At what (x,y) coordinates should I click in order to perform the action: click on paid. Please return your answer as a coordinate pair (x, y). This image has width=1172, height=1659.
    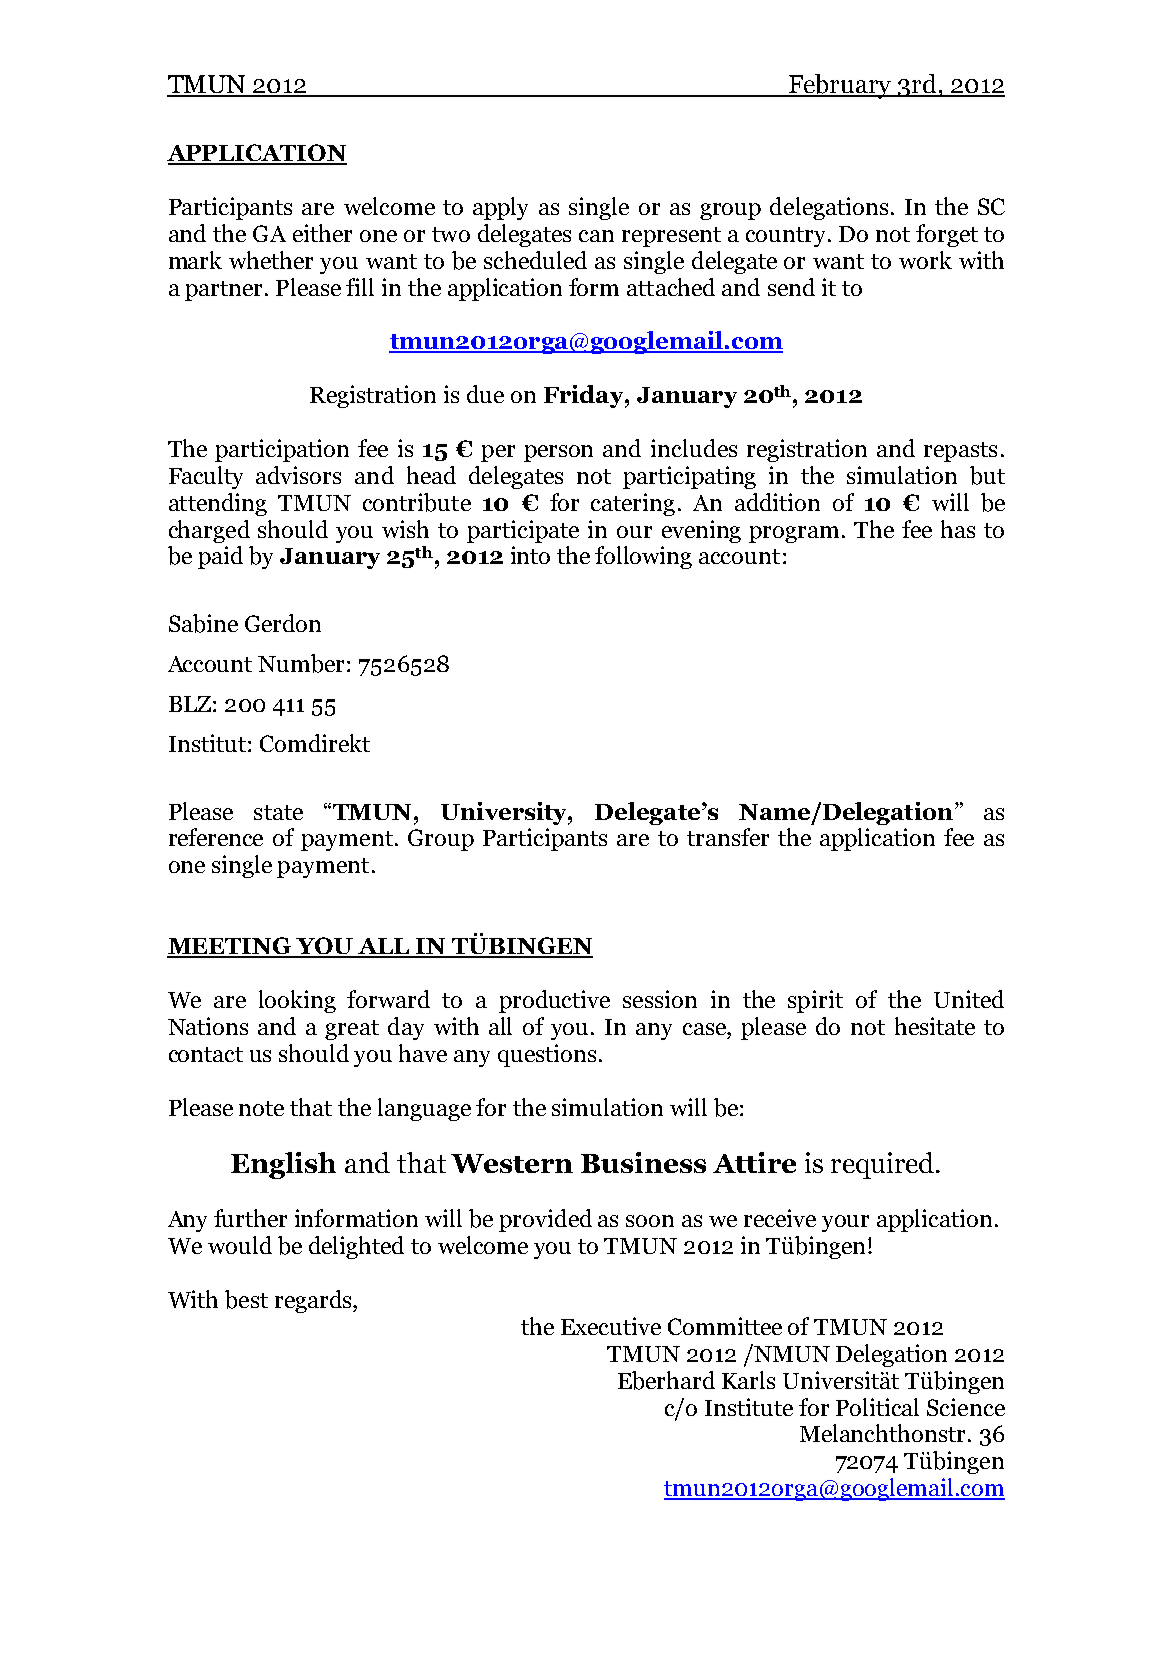
    Looking at the image, I should click on (220, 557).
